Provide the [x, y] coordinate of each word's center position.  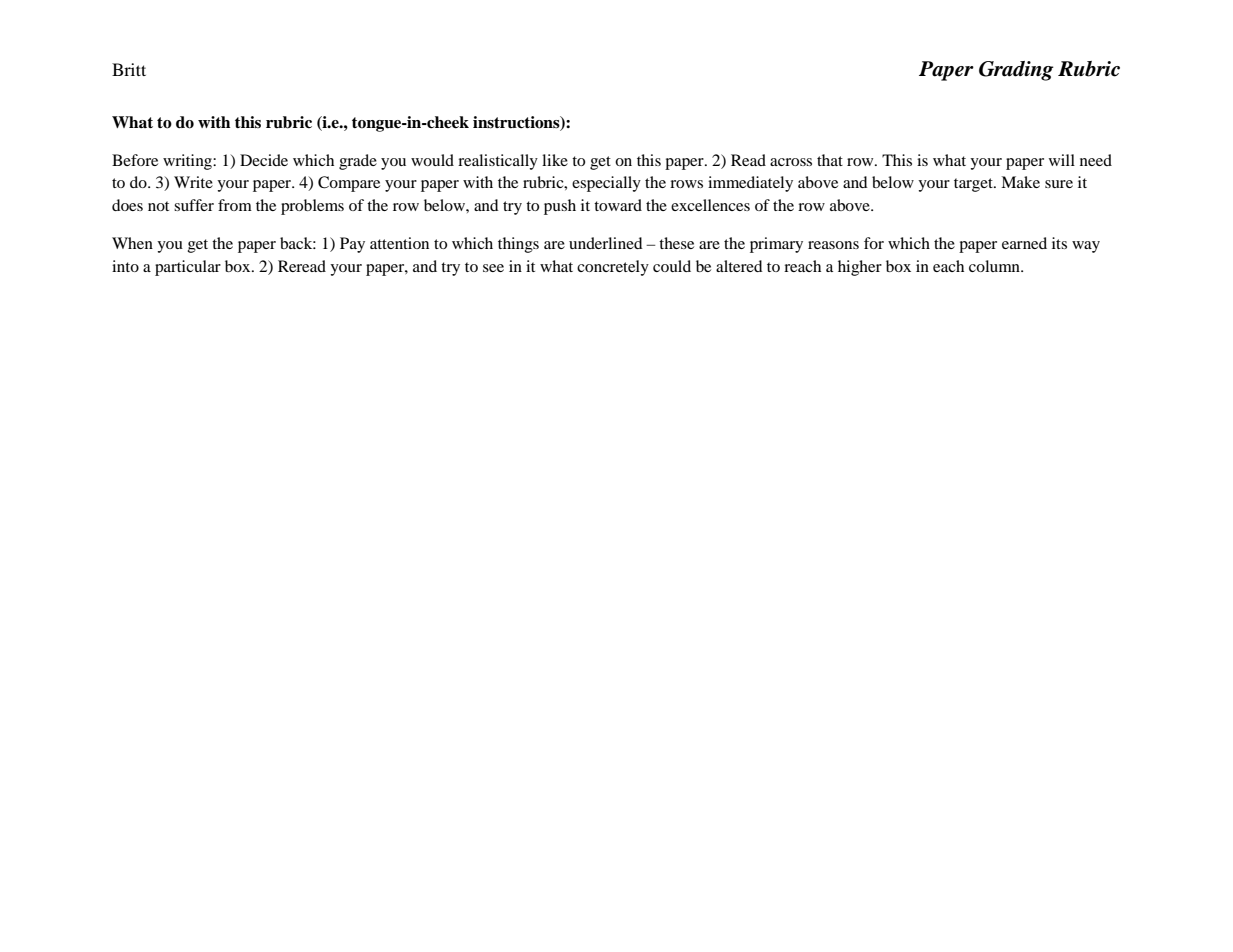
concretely [613, 268]
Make [1020, 182]
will [1062, 160]
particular [188, 268]
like [555, 160]
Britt [129, 69]
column [995, 266]
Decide [264, 160]
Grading [1016, 71]
